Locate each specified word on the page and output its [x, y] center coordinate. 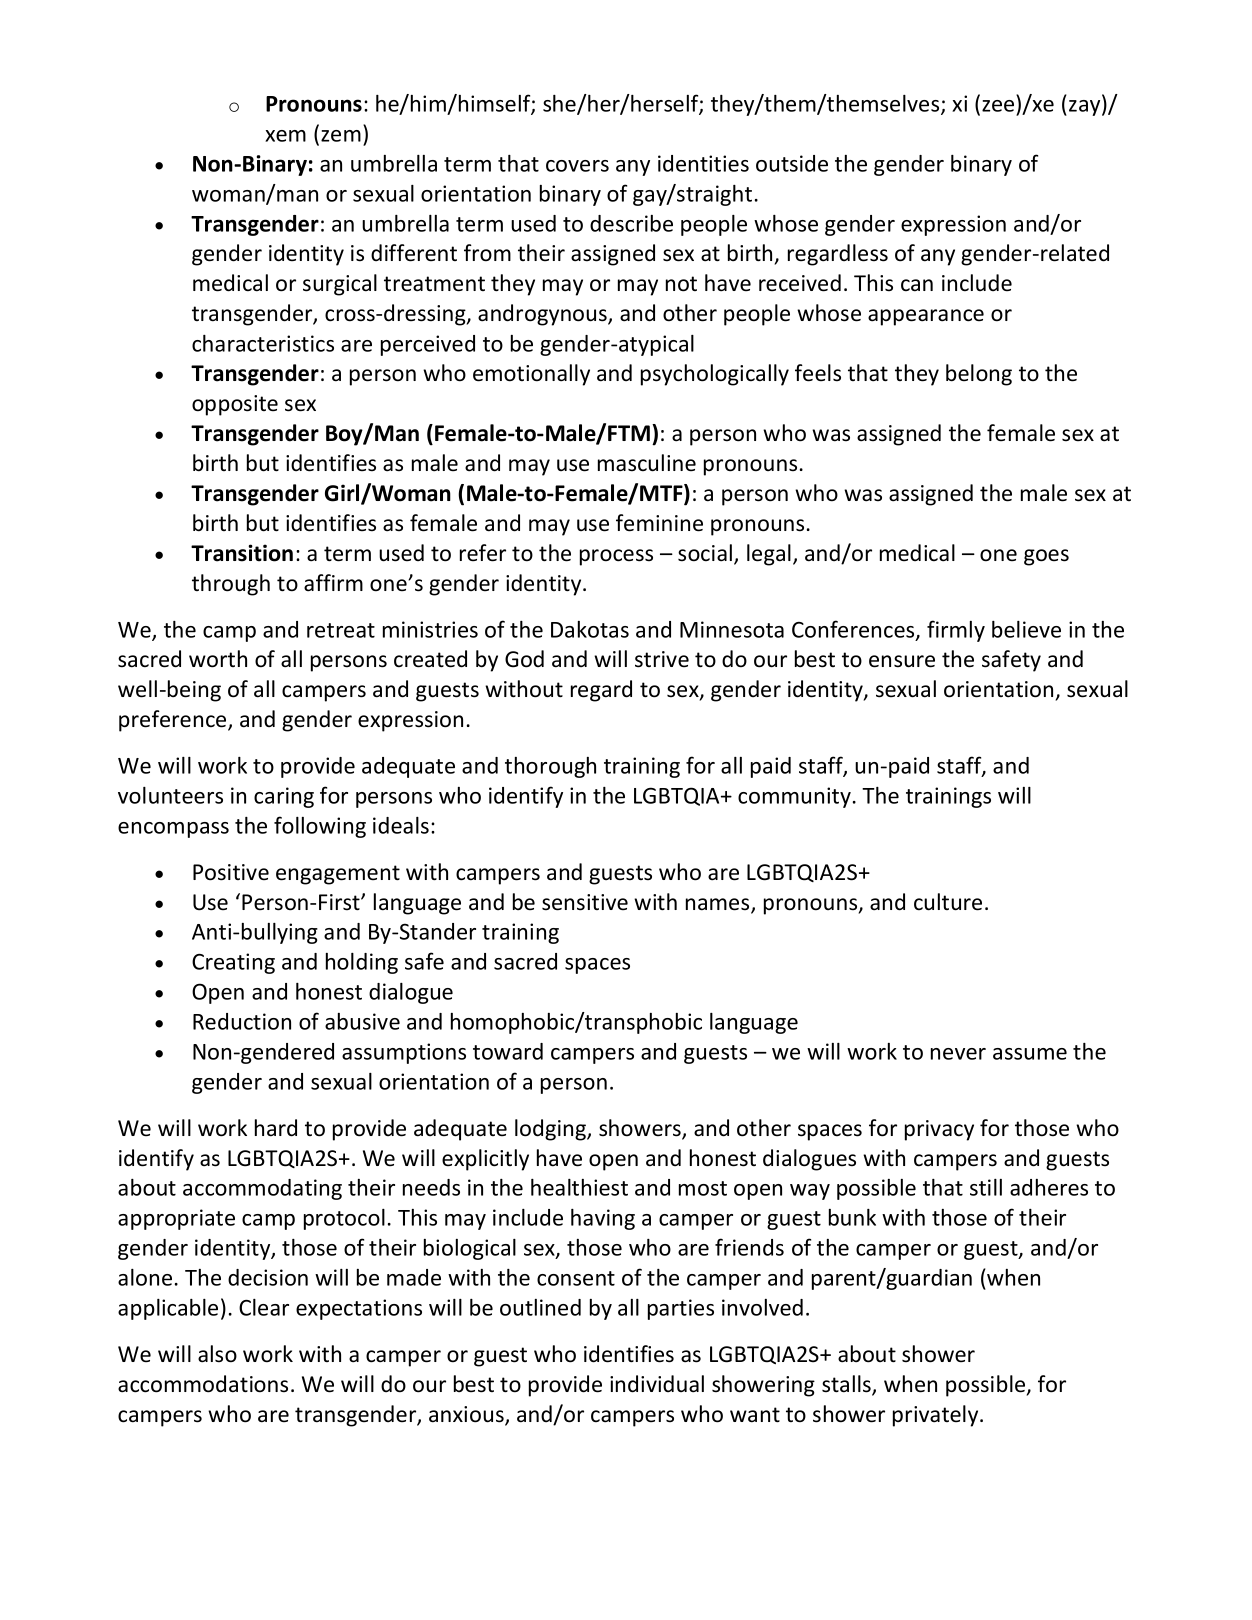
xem [285, 136]
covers [577, 166]
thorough [550, 767]
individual [657, 1384]
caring [284, 797]
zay [1086, 108]
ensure [902, 661]
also [217, 1354]
